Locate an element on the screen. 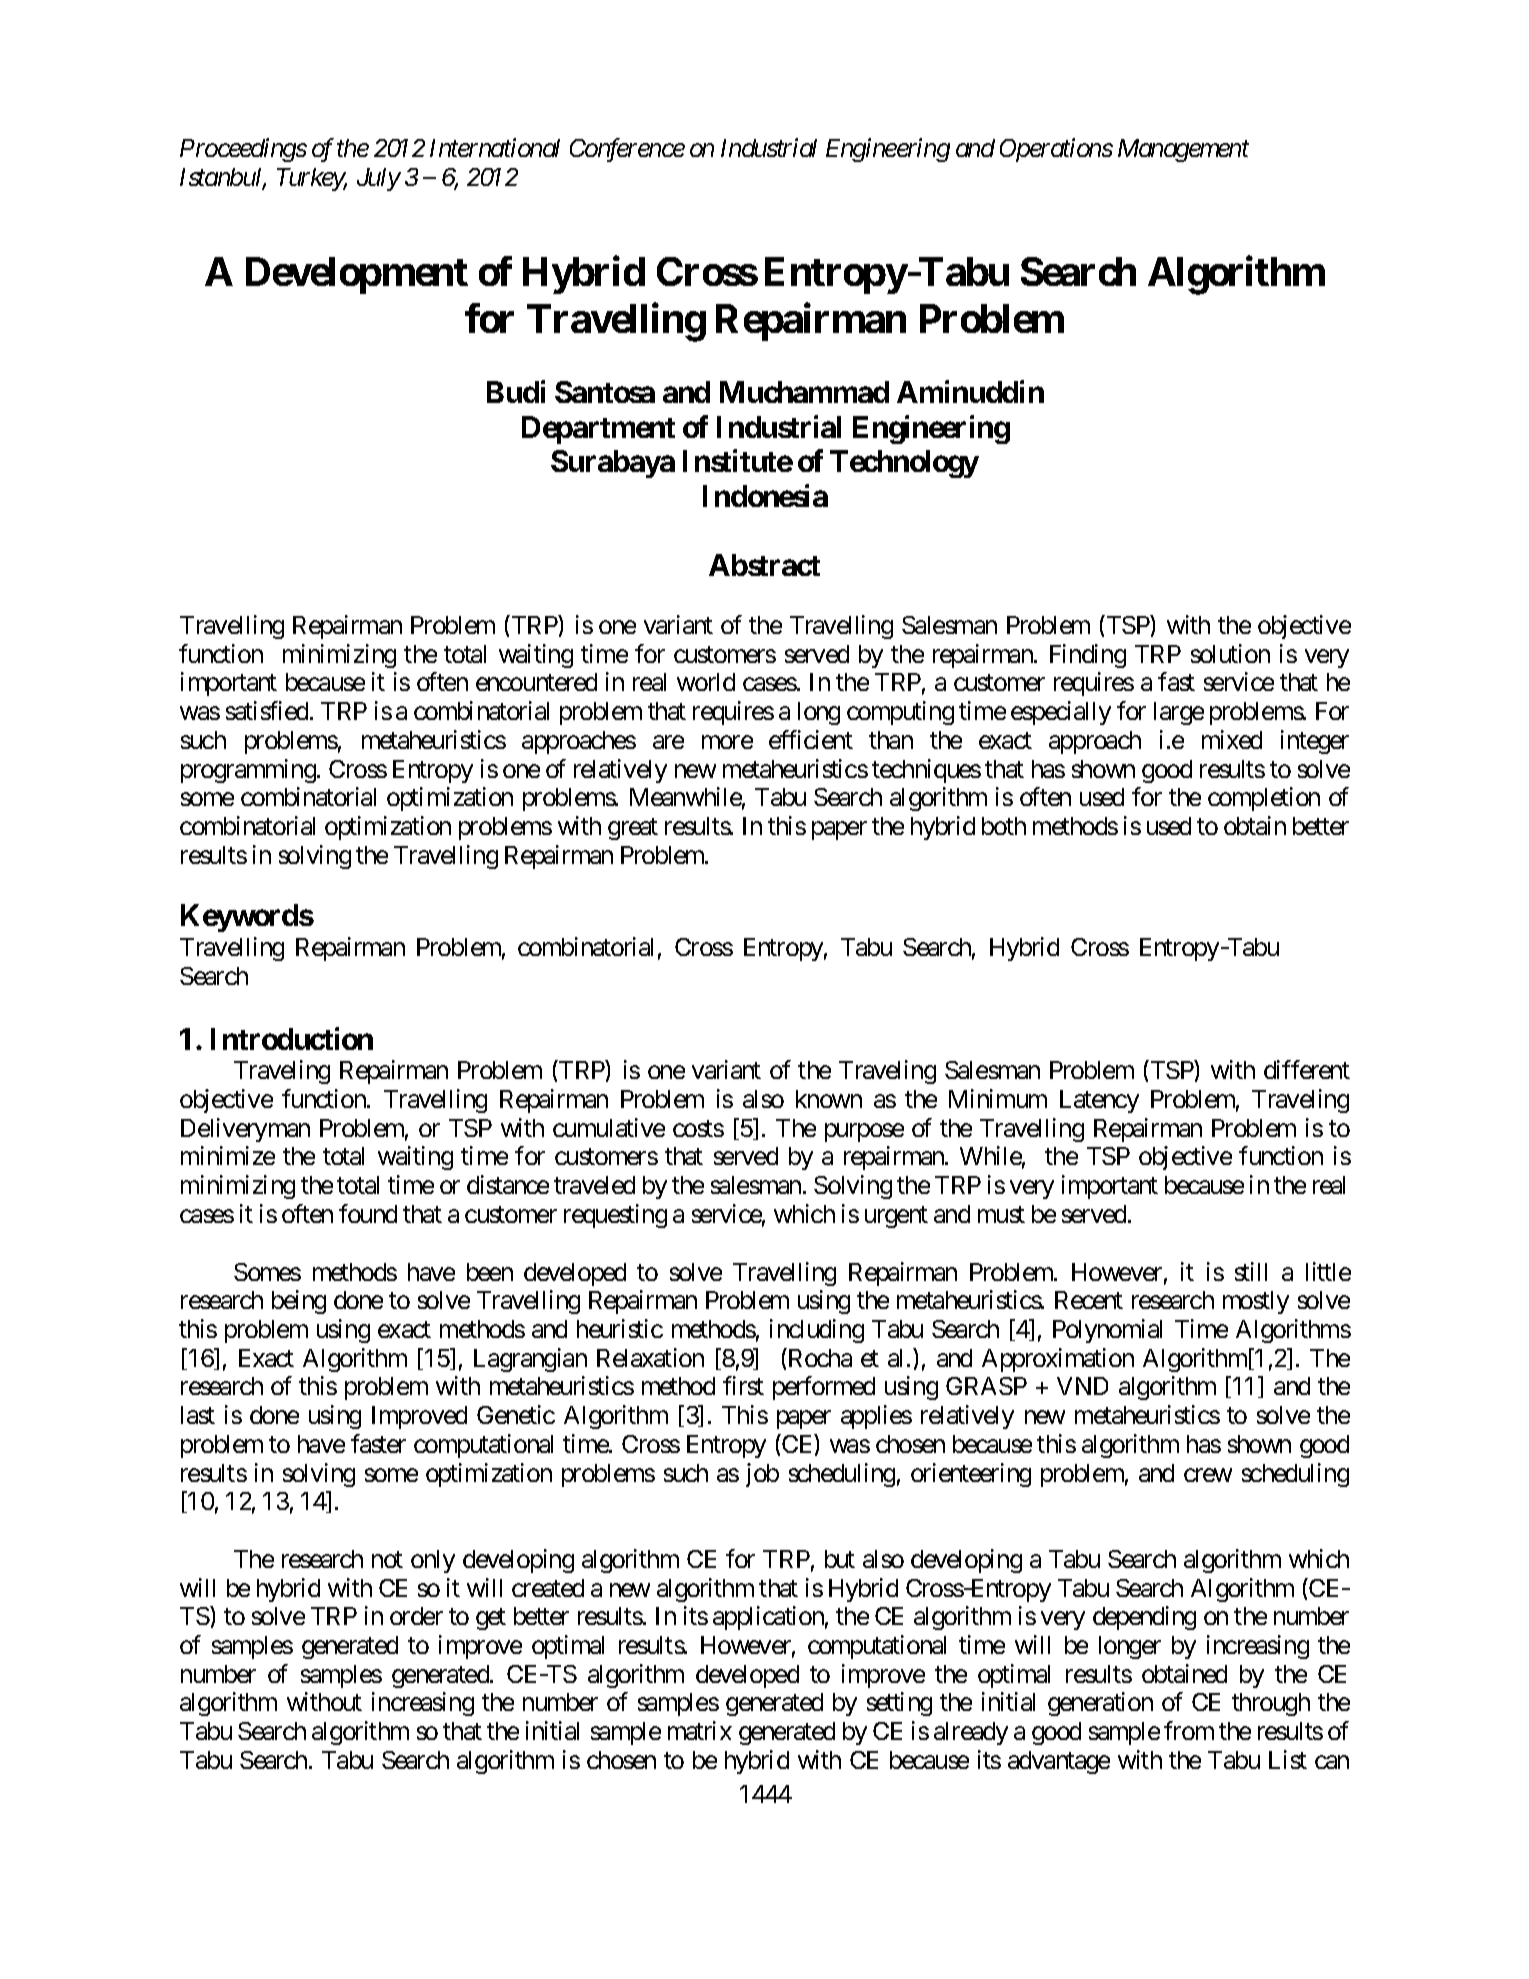  different is located at coordinates (1307, 1069).
